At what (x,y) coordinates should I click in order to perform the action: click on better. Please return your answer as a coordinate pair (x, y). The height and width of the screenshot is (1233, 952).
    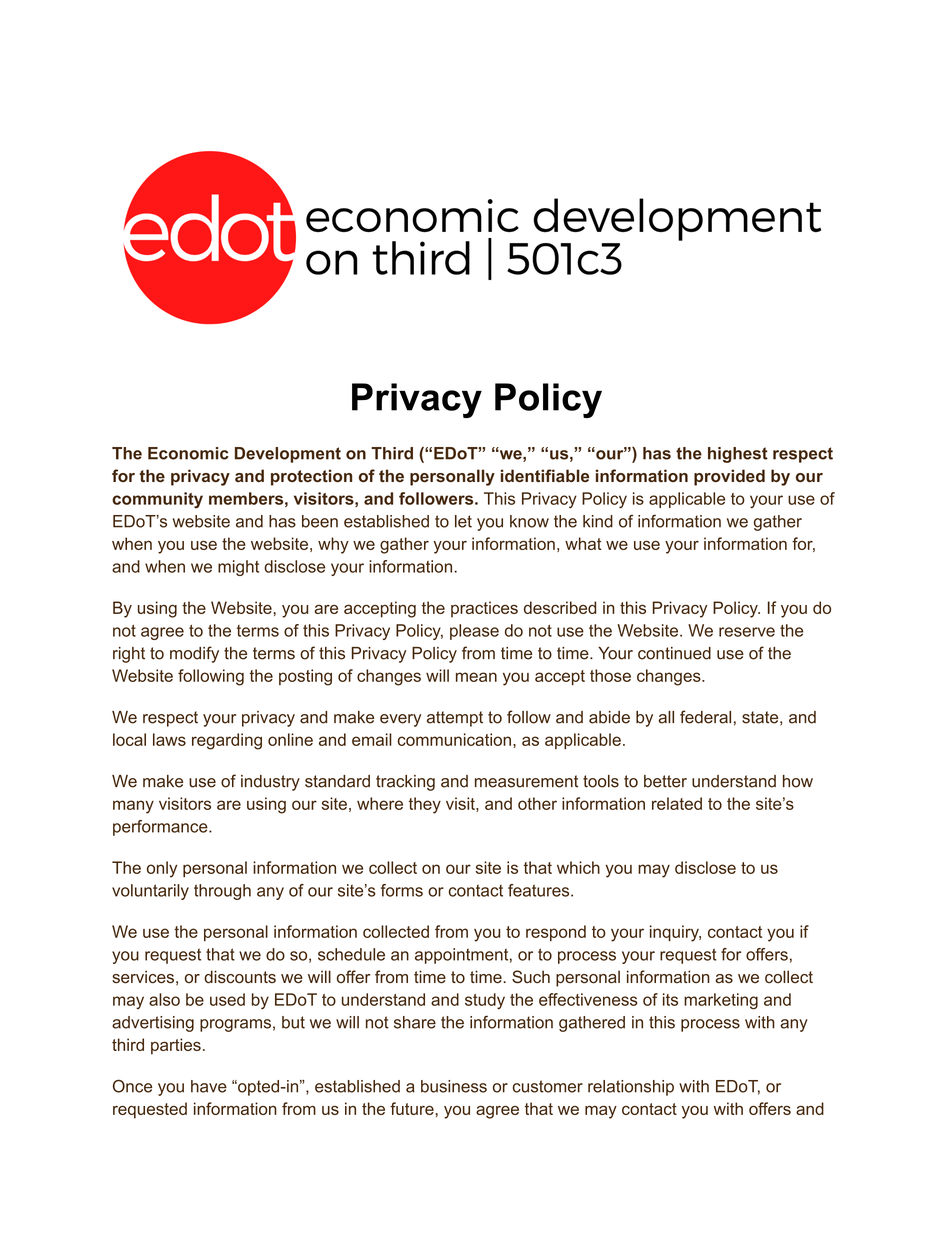
    Looking at the image, I should click on (665, 781).
